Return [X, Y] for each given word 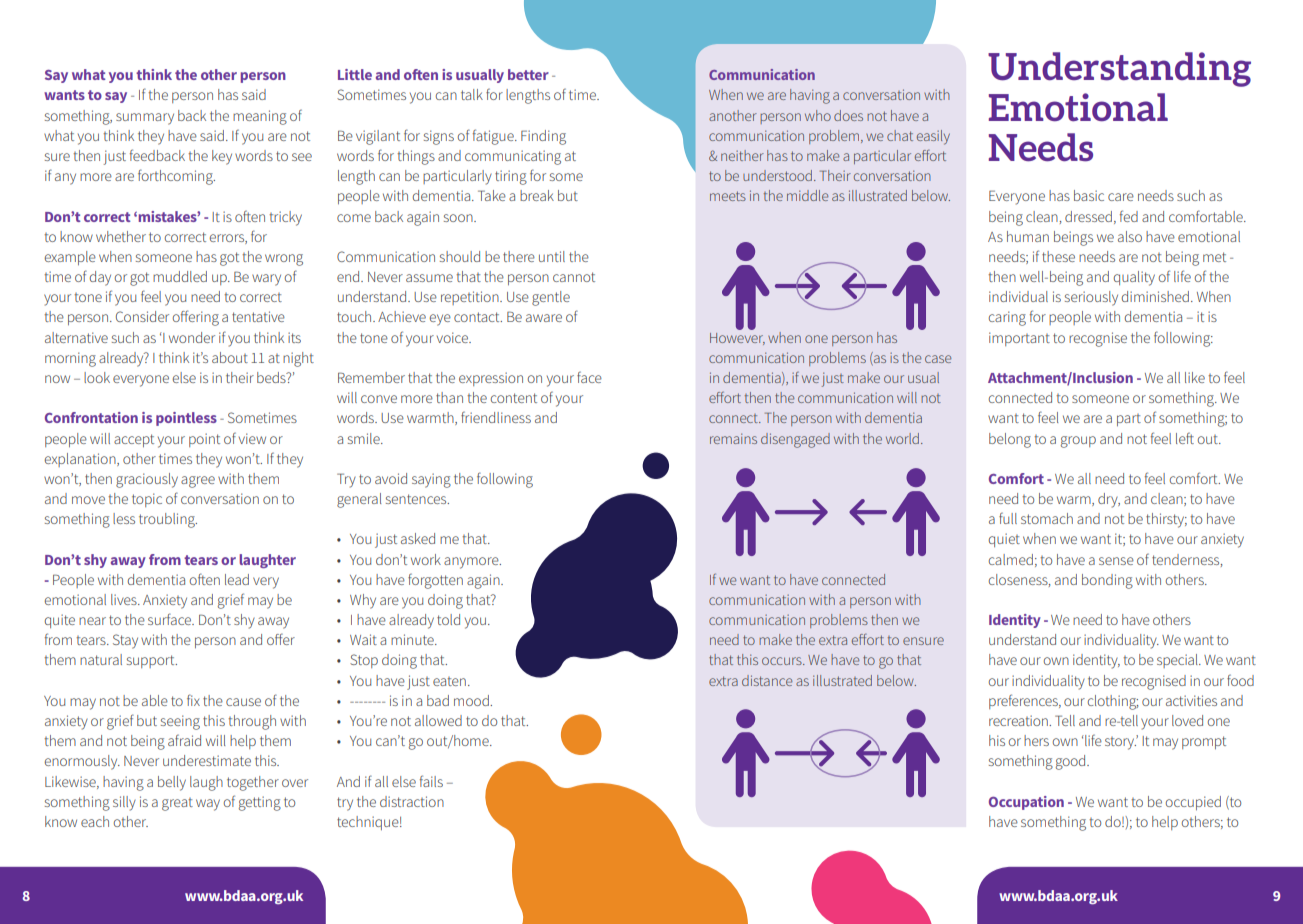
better [528, 74]
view [252, 438]
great [177, 804]
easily [933, 137]
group [1078, 442]
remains [733, 438]
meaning [260, 117]
